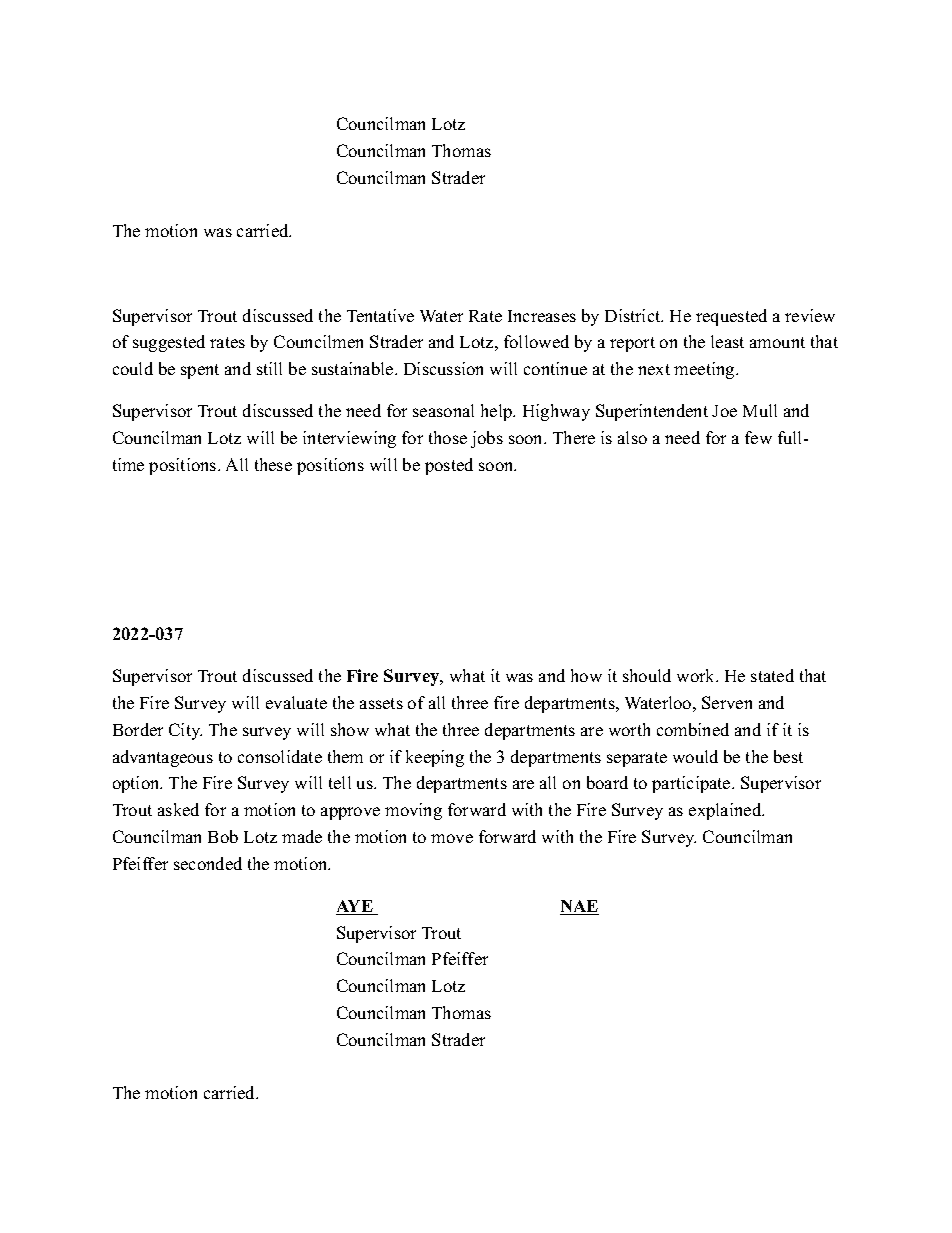 This document has width=952, height=1233. Describe the element at coordinates (727, 341) in the document. I see `least` at that location.
